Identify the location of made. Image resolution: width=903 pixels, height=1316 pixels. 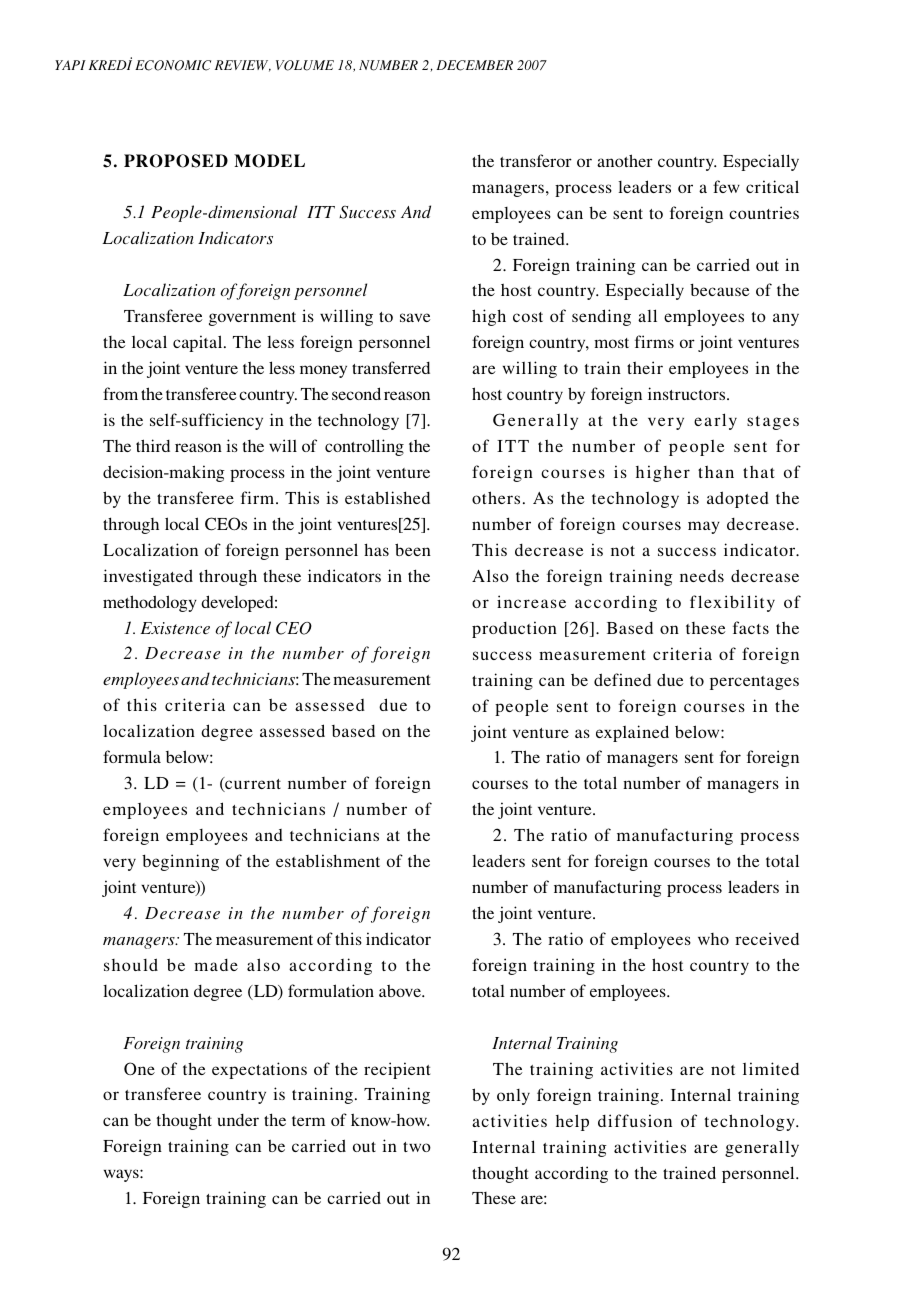
(216, 965).
